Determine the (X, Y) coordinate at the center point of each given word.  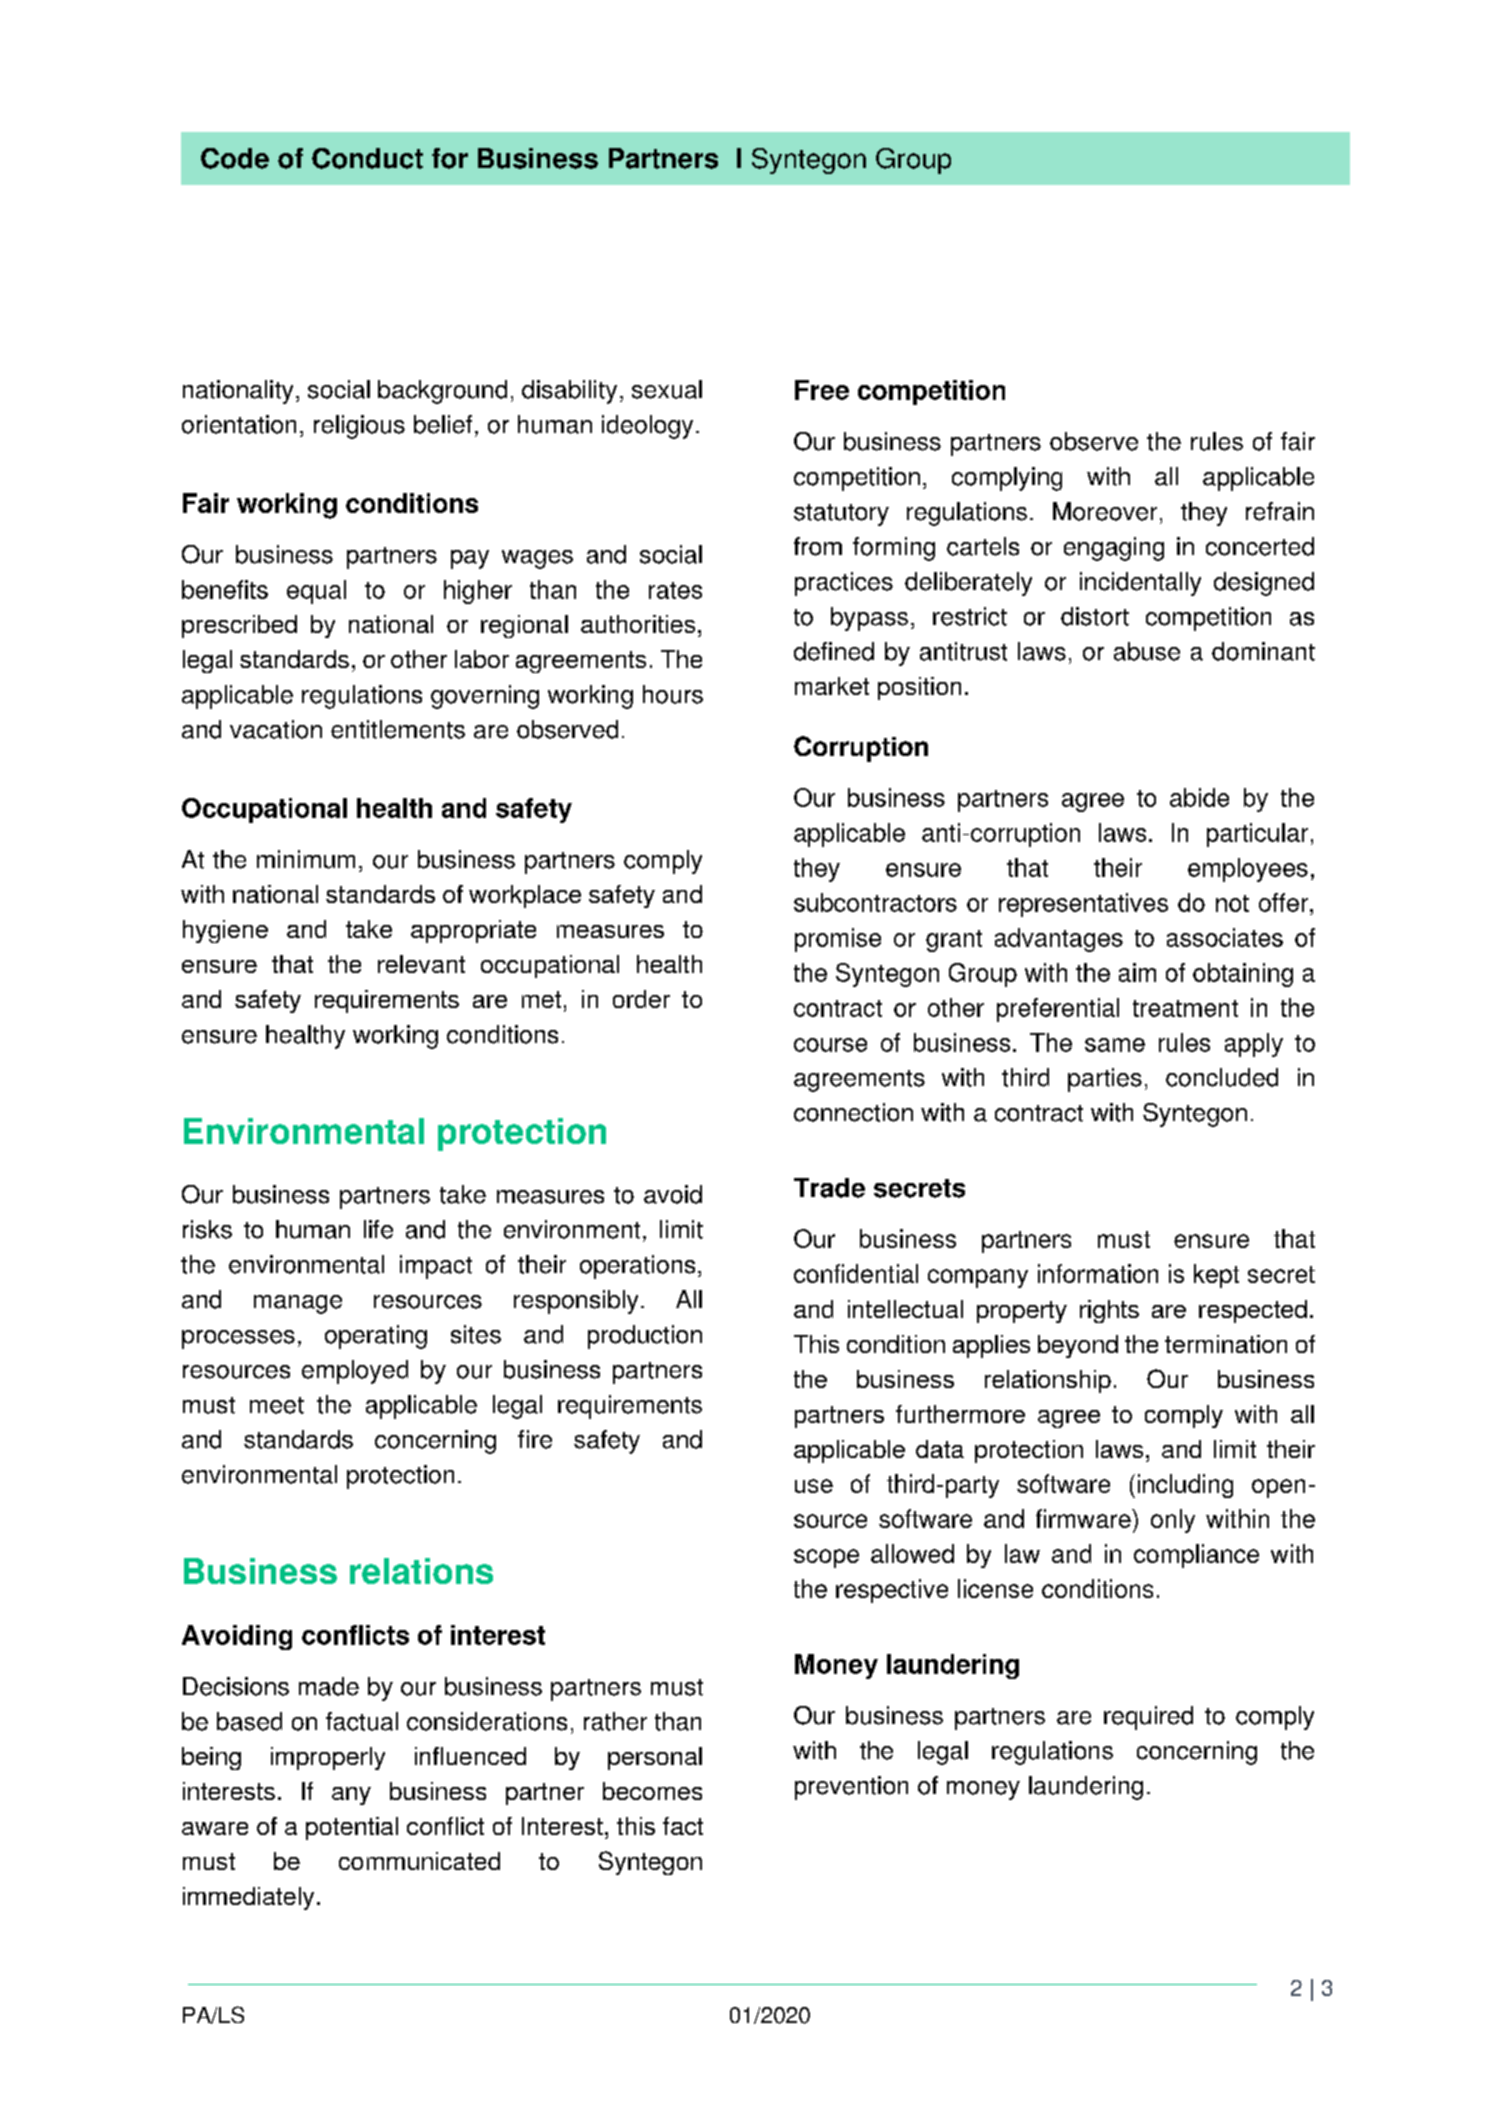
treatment (1185, 1008)
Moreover (1105, 511)
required (1148, 1718)
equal (316, 592)
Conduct (367, 158)
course (830, 1045)
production (645, 1337)
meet (277, 1405)
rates (675, 590)
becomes (652, 1791)
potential (352, 1828)
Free (822, 390)
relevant (421, 964)
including (1185, 1486)
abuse (1147, 651)
